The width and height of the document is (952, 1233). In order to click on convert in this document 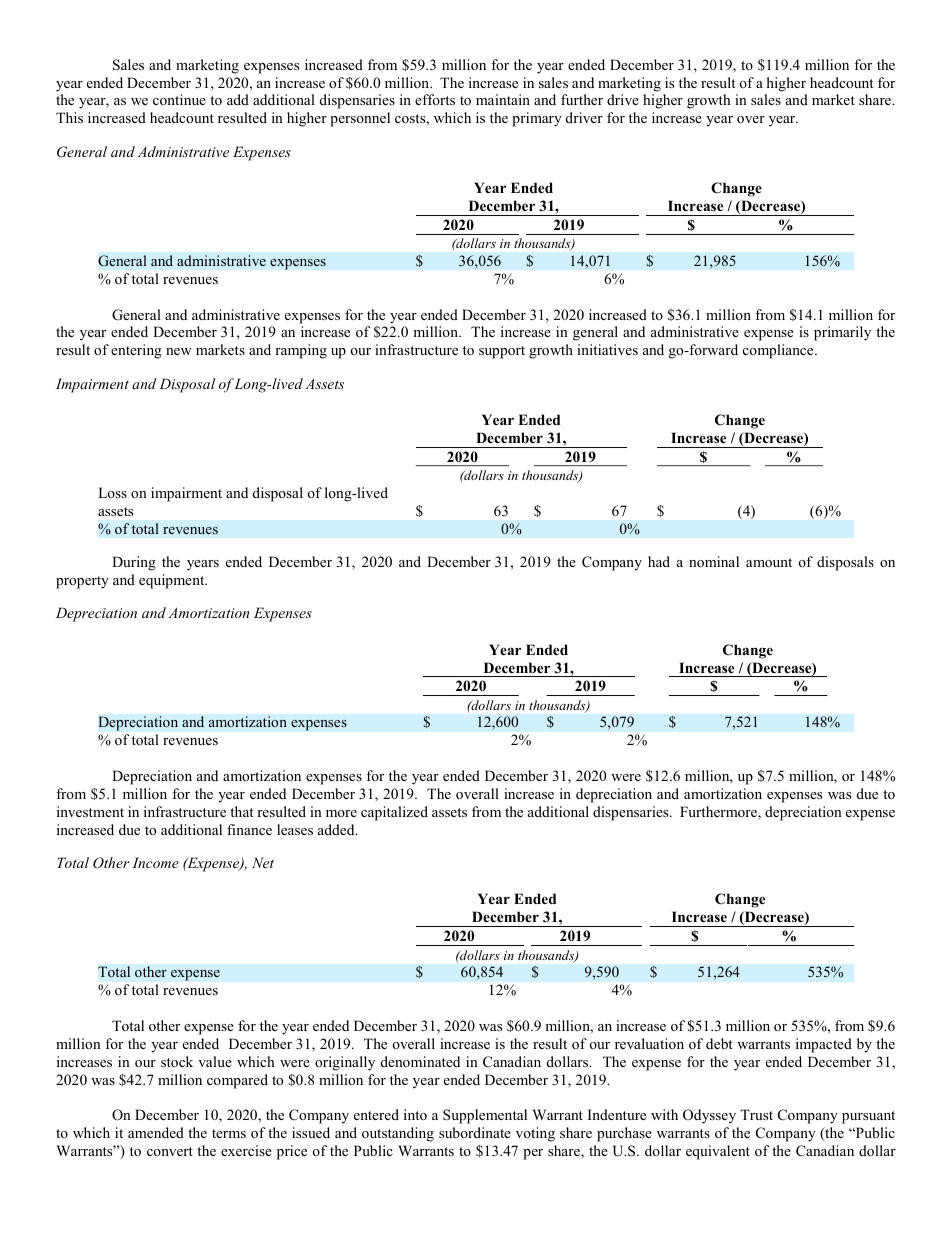, I will do `click(170, 1151)`.
